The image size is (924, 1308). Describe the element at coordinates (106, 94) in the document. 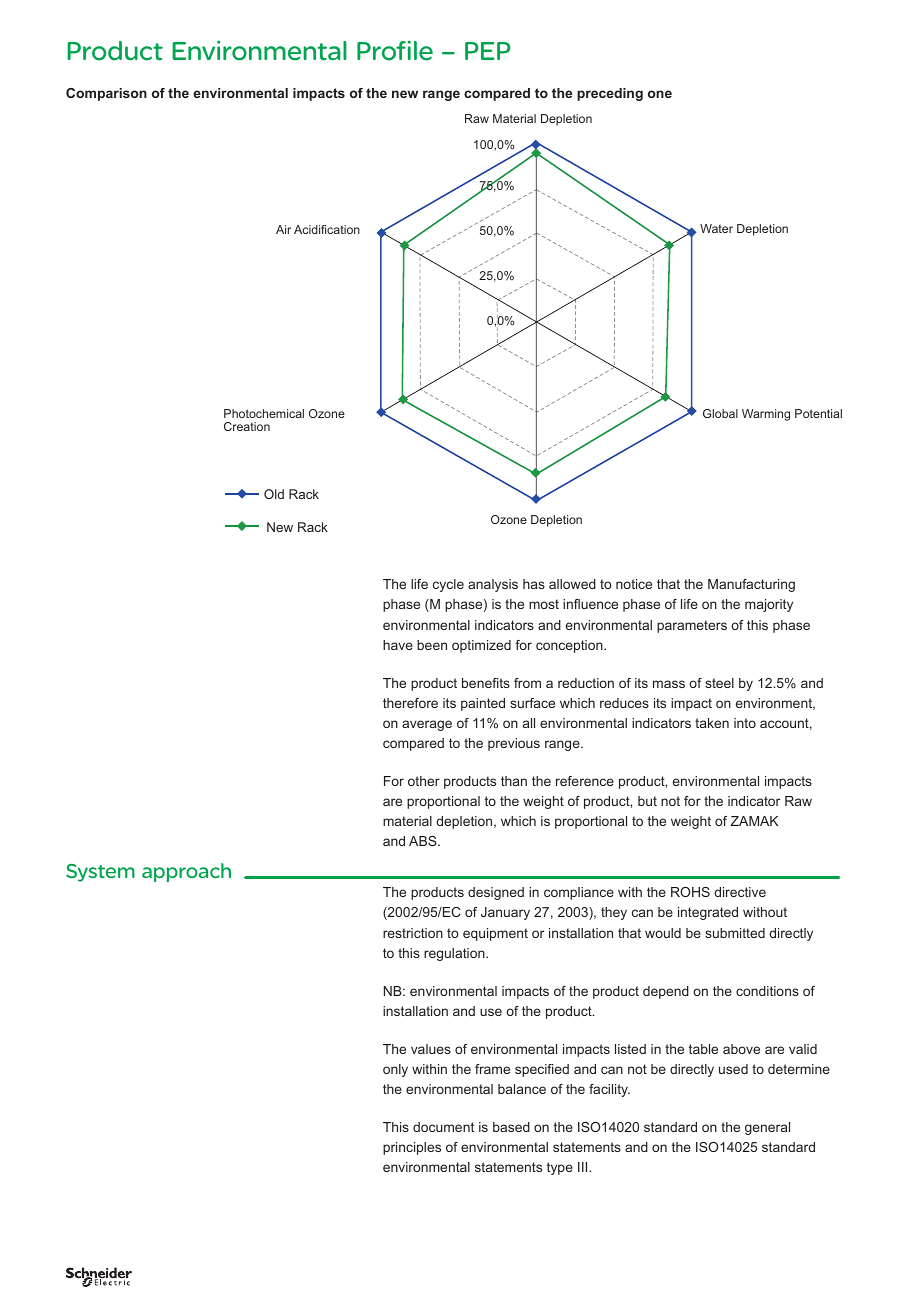

I see `Comparison` at that location.
